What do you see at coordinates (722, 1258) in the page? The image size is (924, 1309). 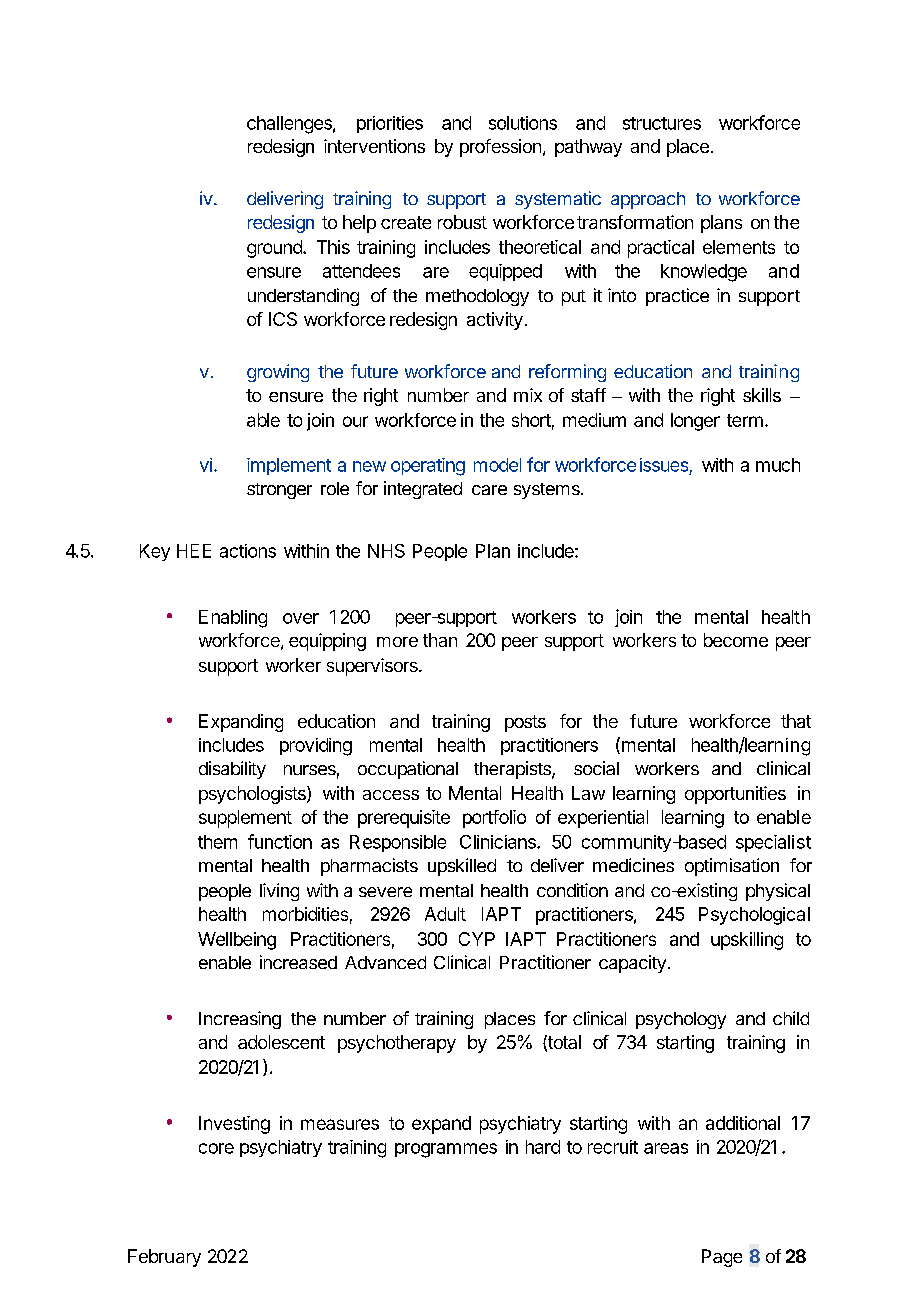 I see `Page` at bounding box center [722, 1258].
